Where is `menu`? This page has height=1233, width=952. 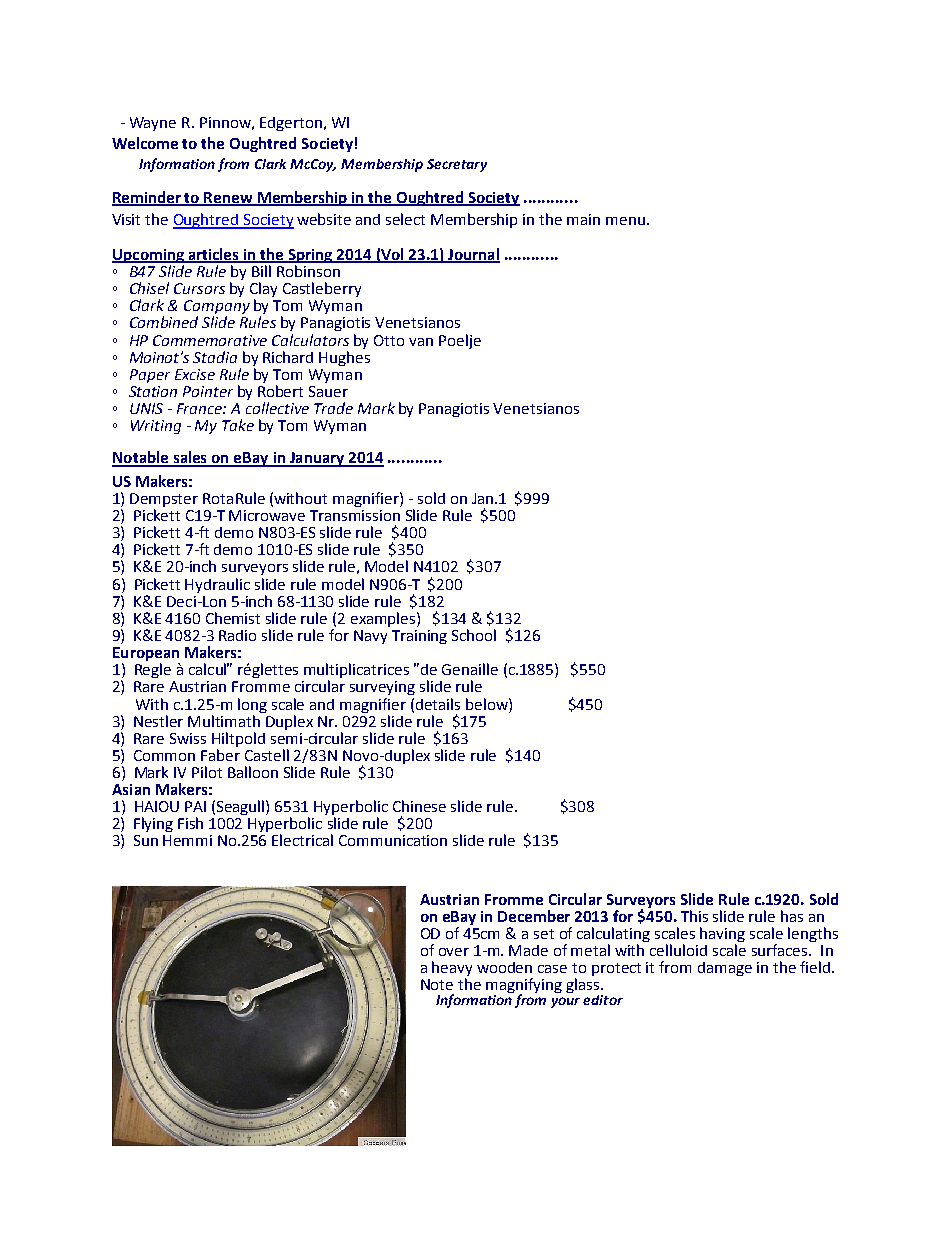
menu is located at coordinates (625, 221).
